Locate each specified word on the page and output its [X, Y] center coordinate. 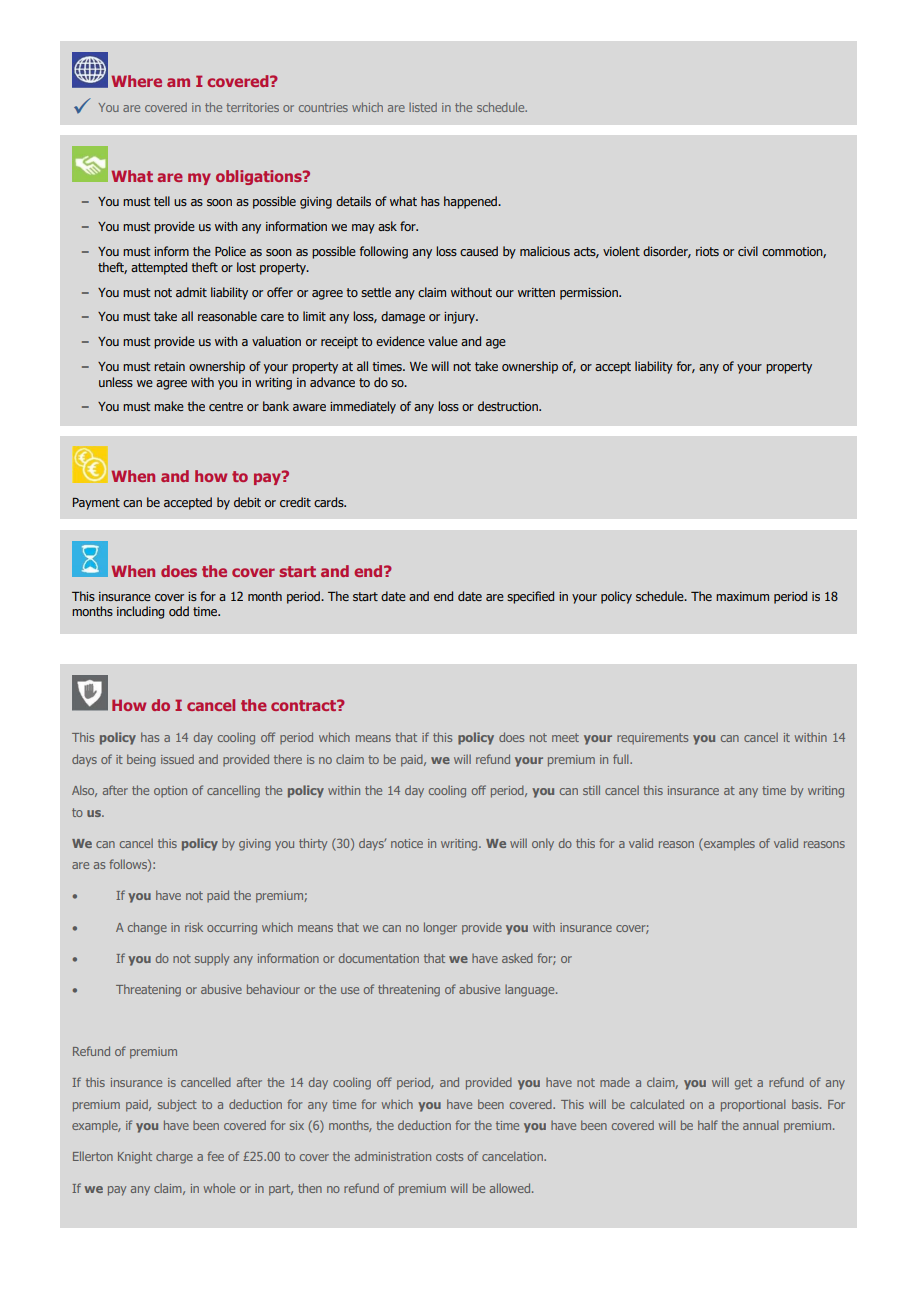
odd [179, 611]
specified [530, 597]
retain [169, 366]
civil [748, 251]
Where [136, 81]
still [591, 790]
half [708, 1125]
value [443, 341]
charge [174, 1157]
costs [449, 1156]
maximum [742, 596]
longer [440, 928]
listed [423, 107]
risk [194, 927]
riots [707, 251]
